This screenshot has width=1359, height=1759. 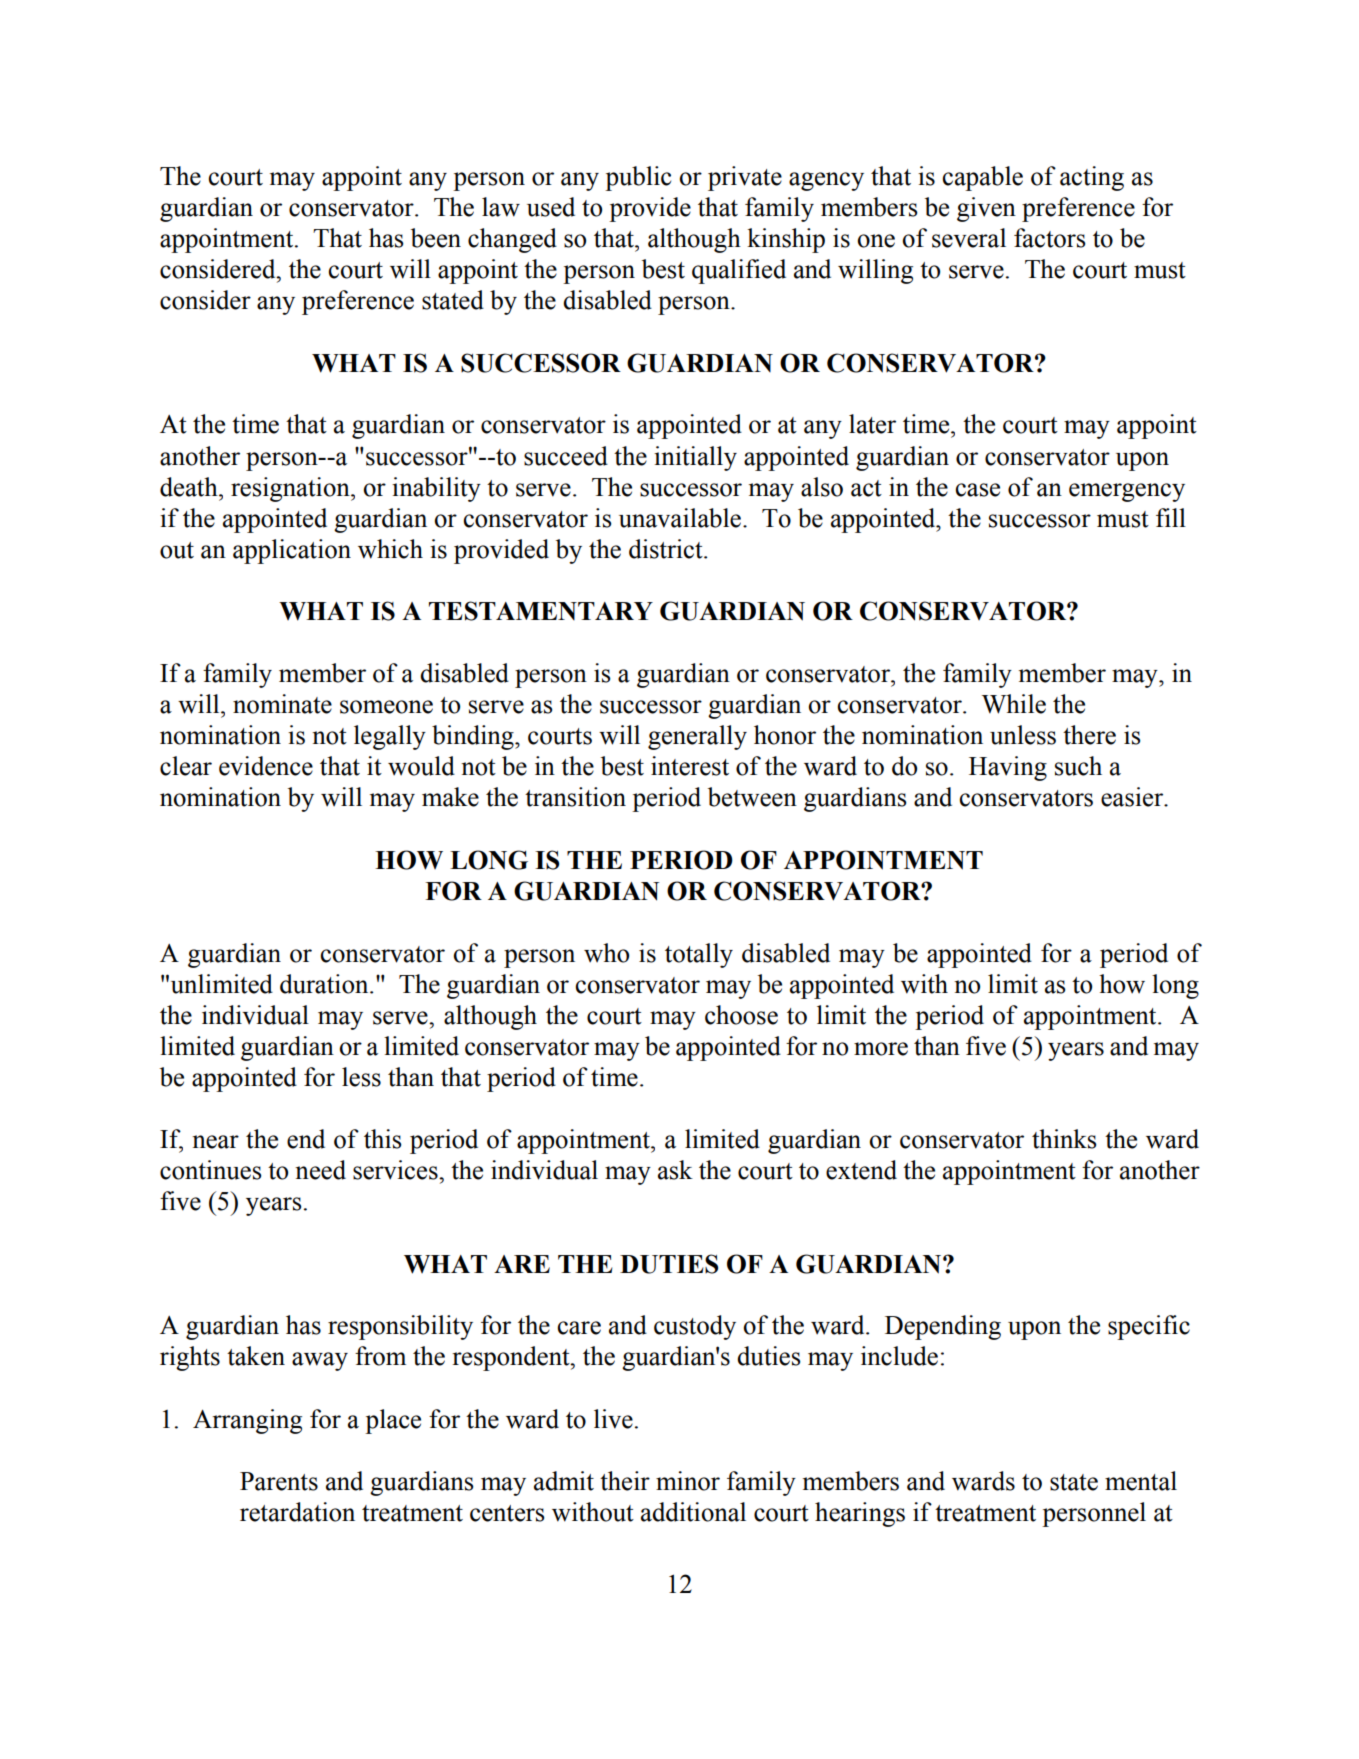 What do you see at coordinates (667, 549) in the screenshot?
I see `district` at bounding box center [667, 549].
